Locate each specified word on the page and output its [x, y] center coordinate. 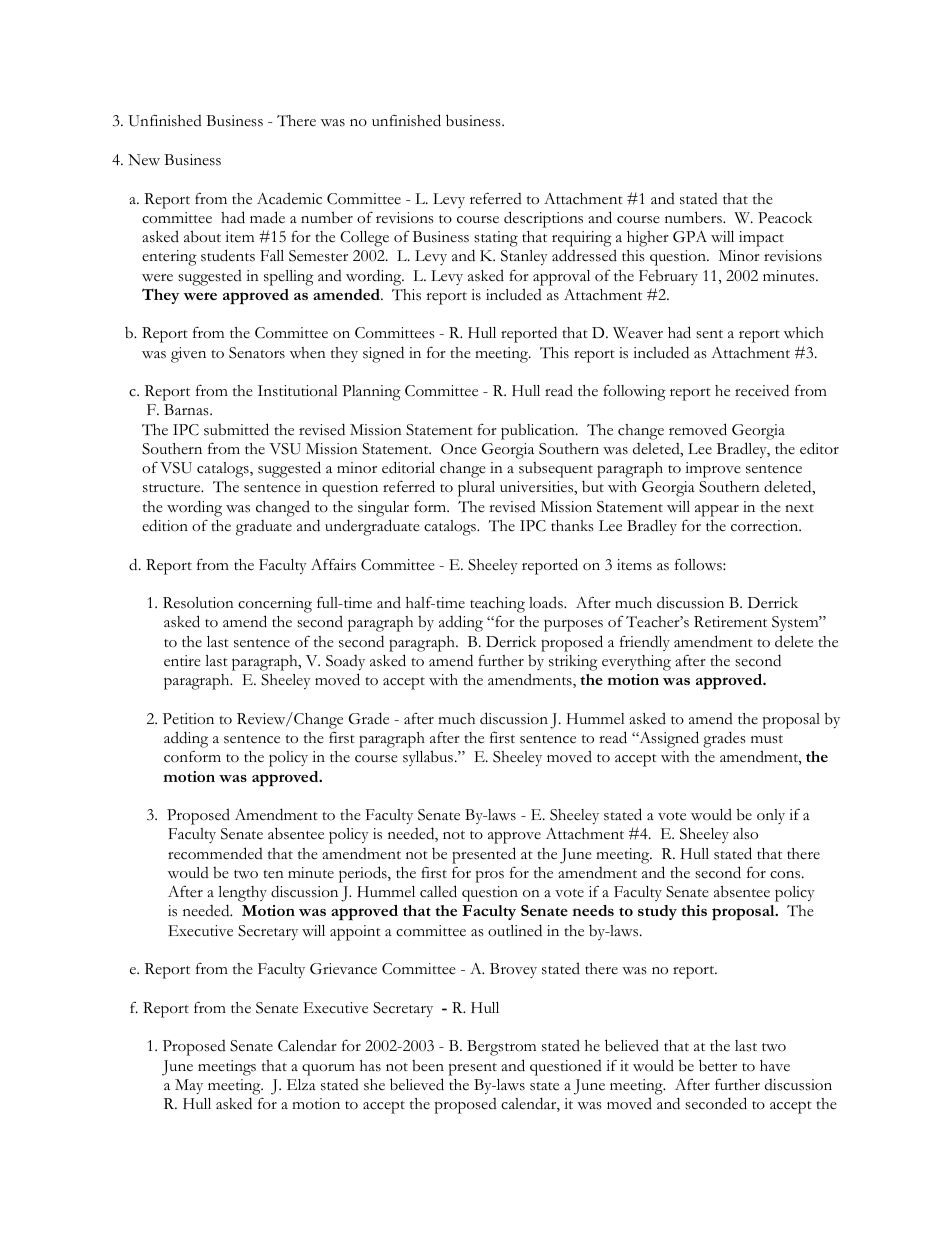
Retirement [730, 622]
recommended [215, 853]
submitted [236, 429]
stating [496, 239]
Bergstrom [501, 1048]
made [267, 217]
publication [539, 432]
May [189, 1086]
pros [490, 876]
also [745, 834]
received [762, 390]
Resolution [198, 603]
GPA [690, 236]
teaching [497, 605]
